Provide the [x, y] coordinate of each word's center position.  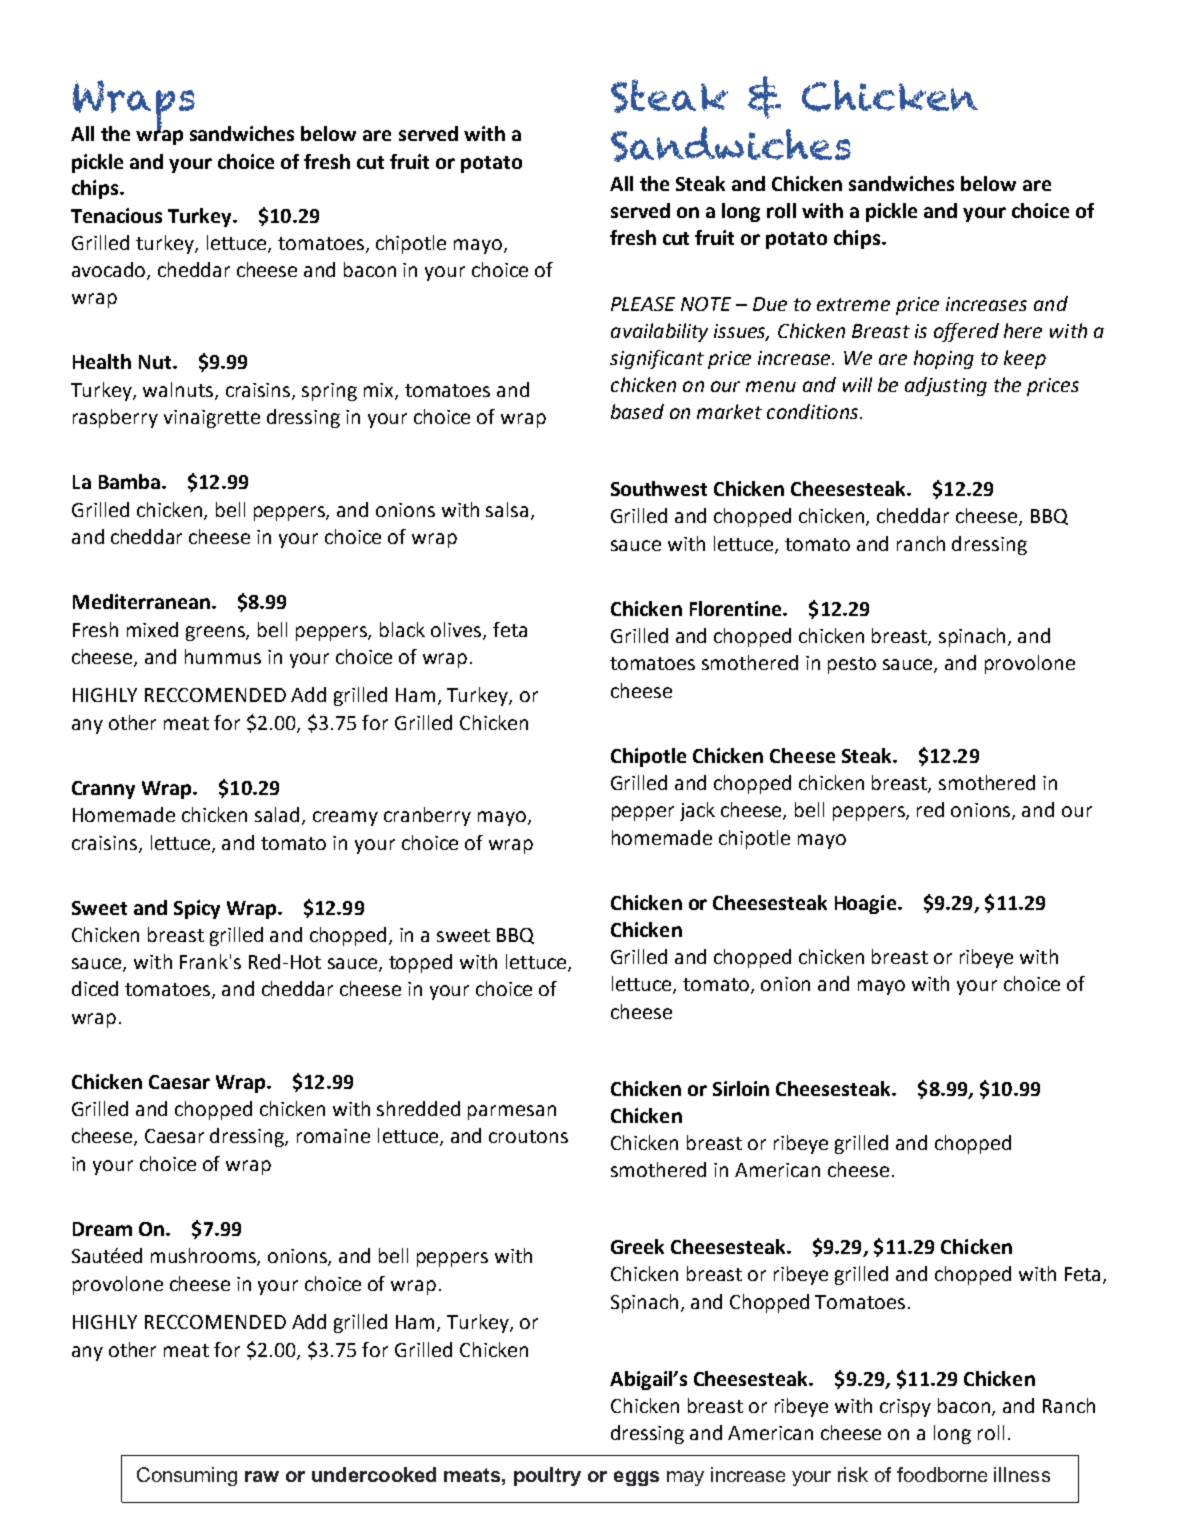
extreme [853, 304]
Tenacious [116, 215]
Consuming [187, 1476]
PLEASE [643, 304]
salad [279, 816]
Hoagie [865, 904]
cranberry [427, 816]
